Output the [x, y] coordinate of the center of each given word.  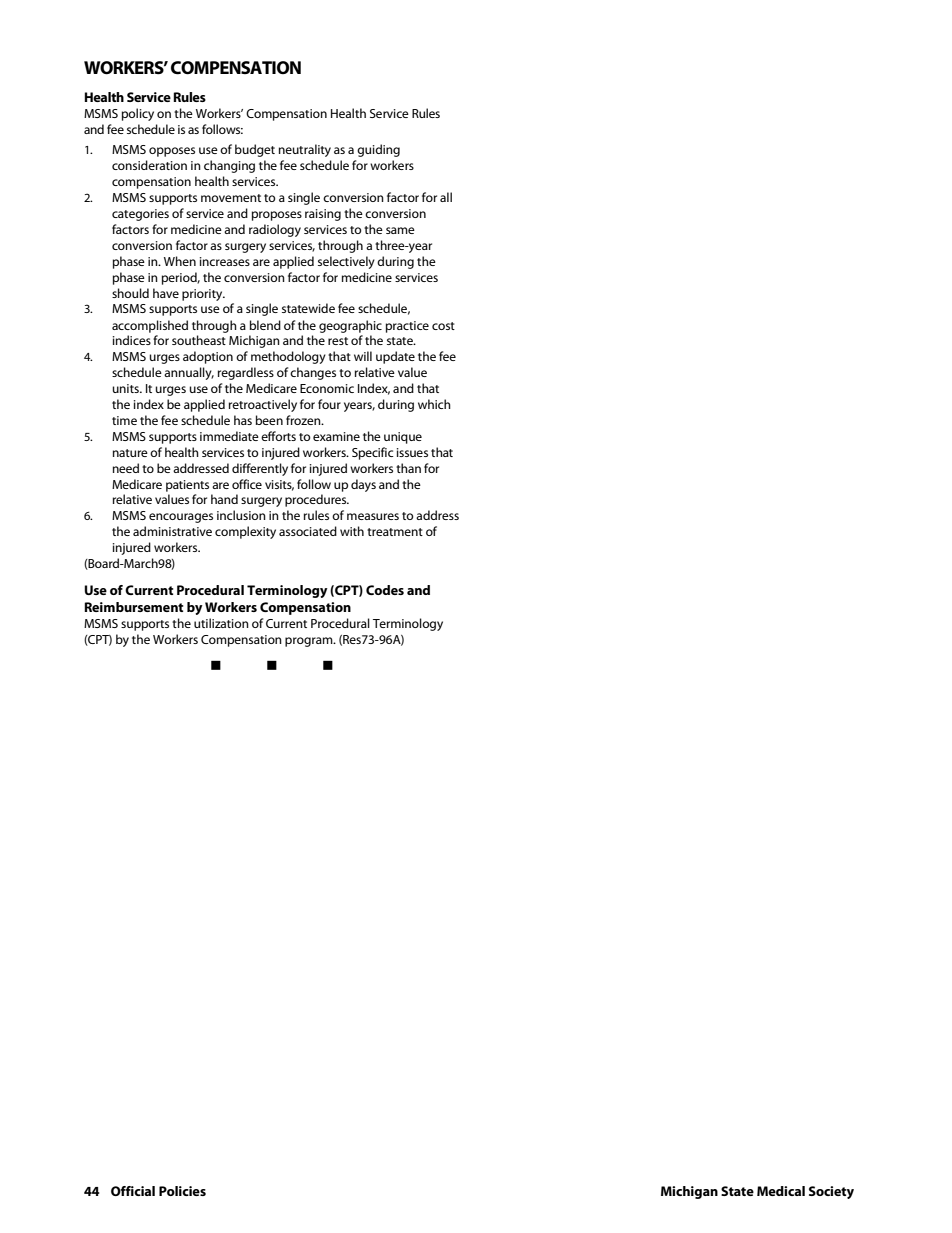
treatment [395, 532]
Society [831, 1192]
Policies [182, 1191]
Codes [385, 590]
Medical [781, 1191]
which [434, 404]
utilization [221, 623]
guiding [378, 150]
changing [229, 166]
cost [443, 326]
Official [133, 1191]
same [400, 230]
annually [189, 373]
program [310, 642]
